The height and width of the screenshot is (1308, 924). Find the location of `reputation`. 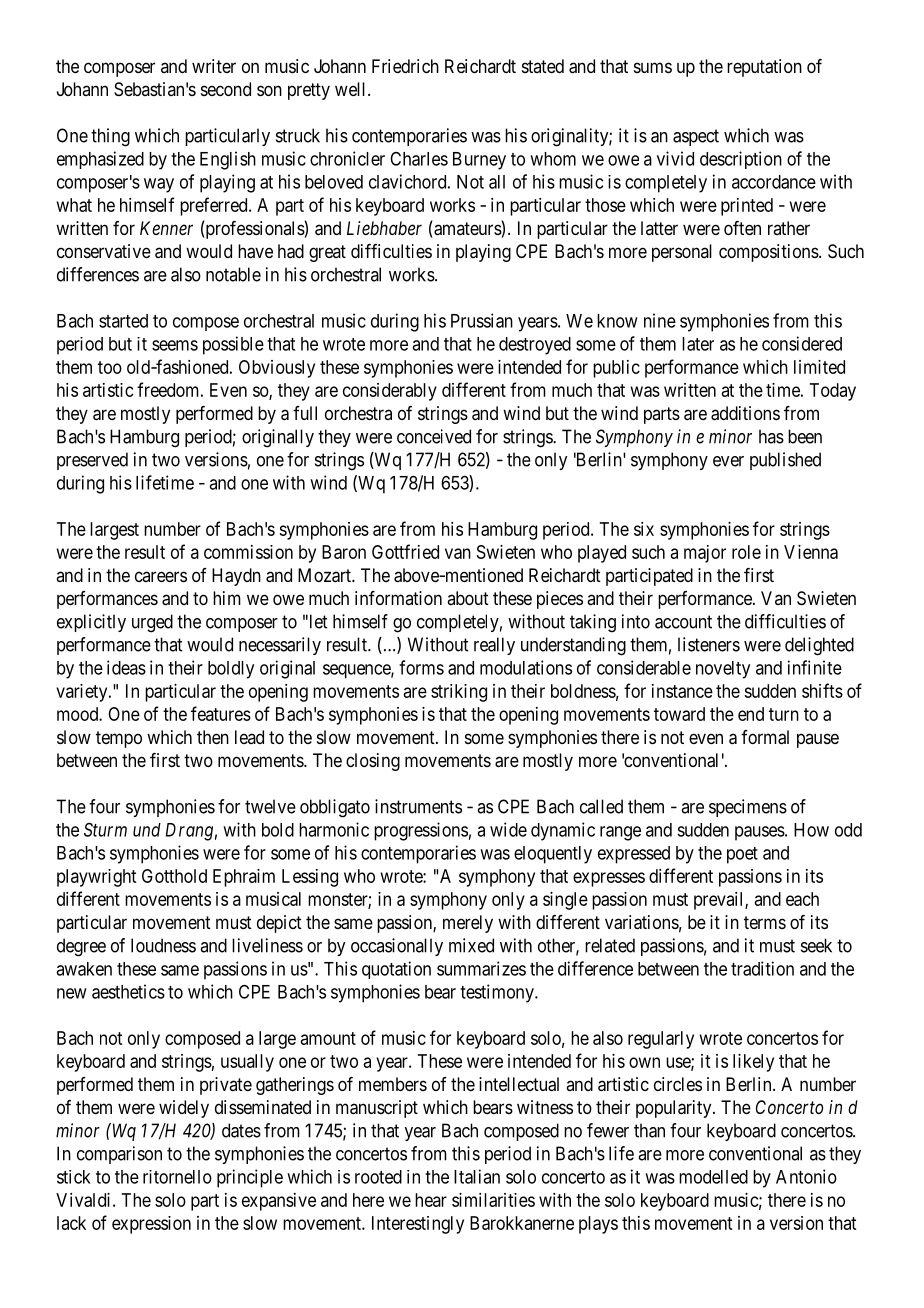

reputation is located at coordinates (764, 68).
